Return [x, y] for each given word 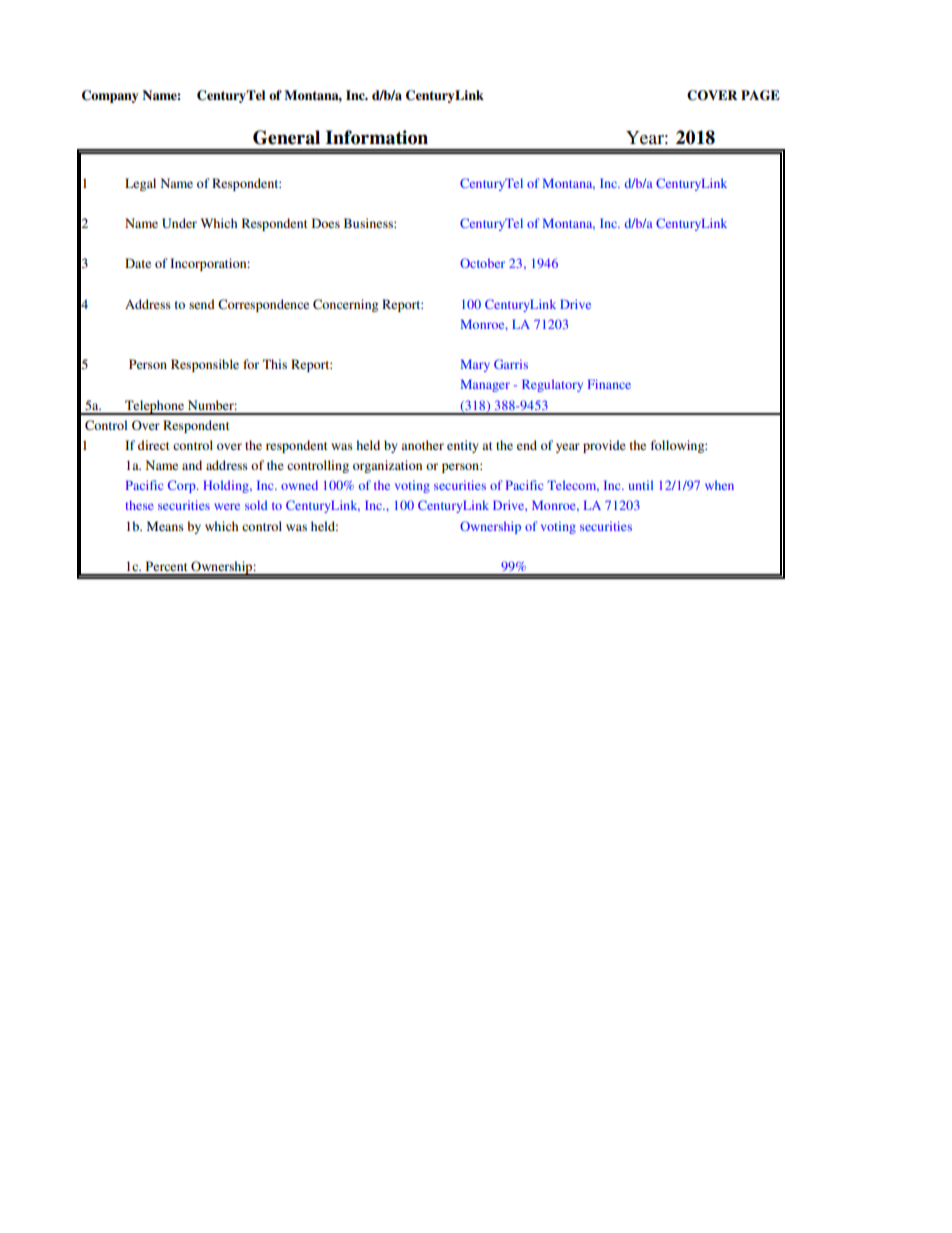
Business [369, 223]
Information [377, 137]
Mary [475, 365]
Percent [167, 566]
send [202, 304]
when [719, 485]
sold [256, 505]
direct [154, 445]
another [422, 445]
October [482, 263]
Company [110, 96]
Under [179, 223]
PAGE [760, 95]
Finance [609, 384]
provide [604, 446]
